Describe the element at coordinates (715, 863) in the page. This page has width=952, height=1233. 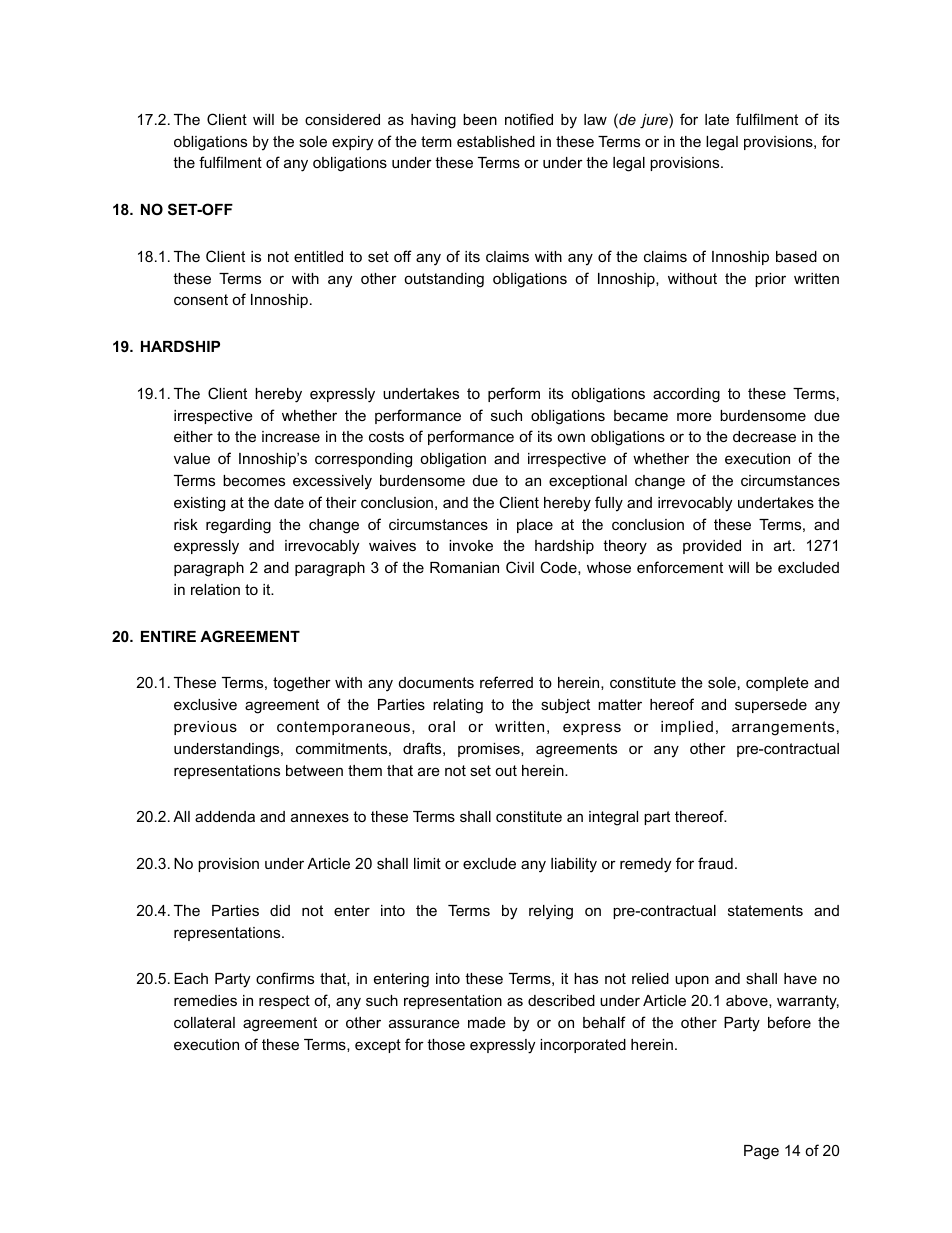
I see `fraud` at that location.
